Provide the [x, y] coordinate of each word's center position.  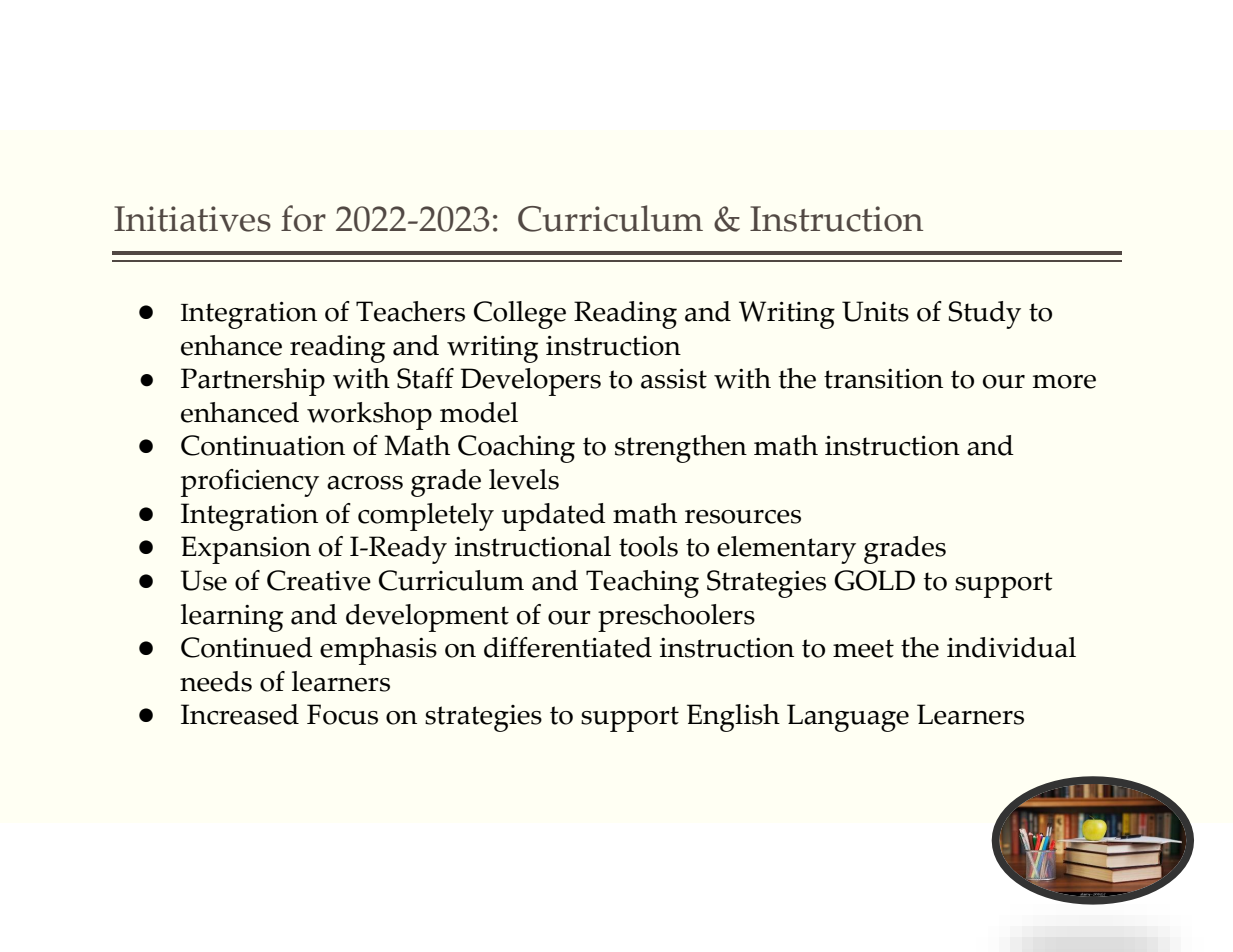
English [733, 718]
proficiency [250, 483]
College [520, 315]
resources [743, 517]
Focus [342, 714]
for [303, 218]
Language [848, 718]
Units [875, 311]
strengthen [681, 449]
